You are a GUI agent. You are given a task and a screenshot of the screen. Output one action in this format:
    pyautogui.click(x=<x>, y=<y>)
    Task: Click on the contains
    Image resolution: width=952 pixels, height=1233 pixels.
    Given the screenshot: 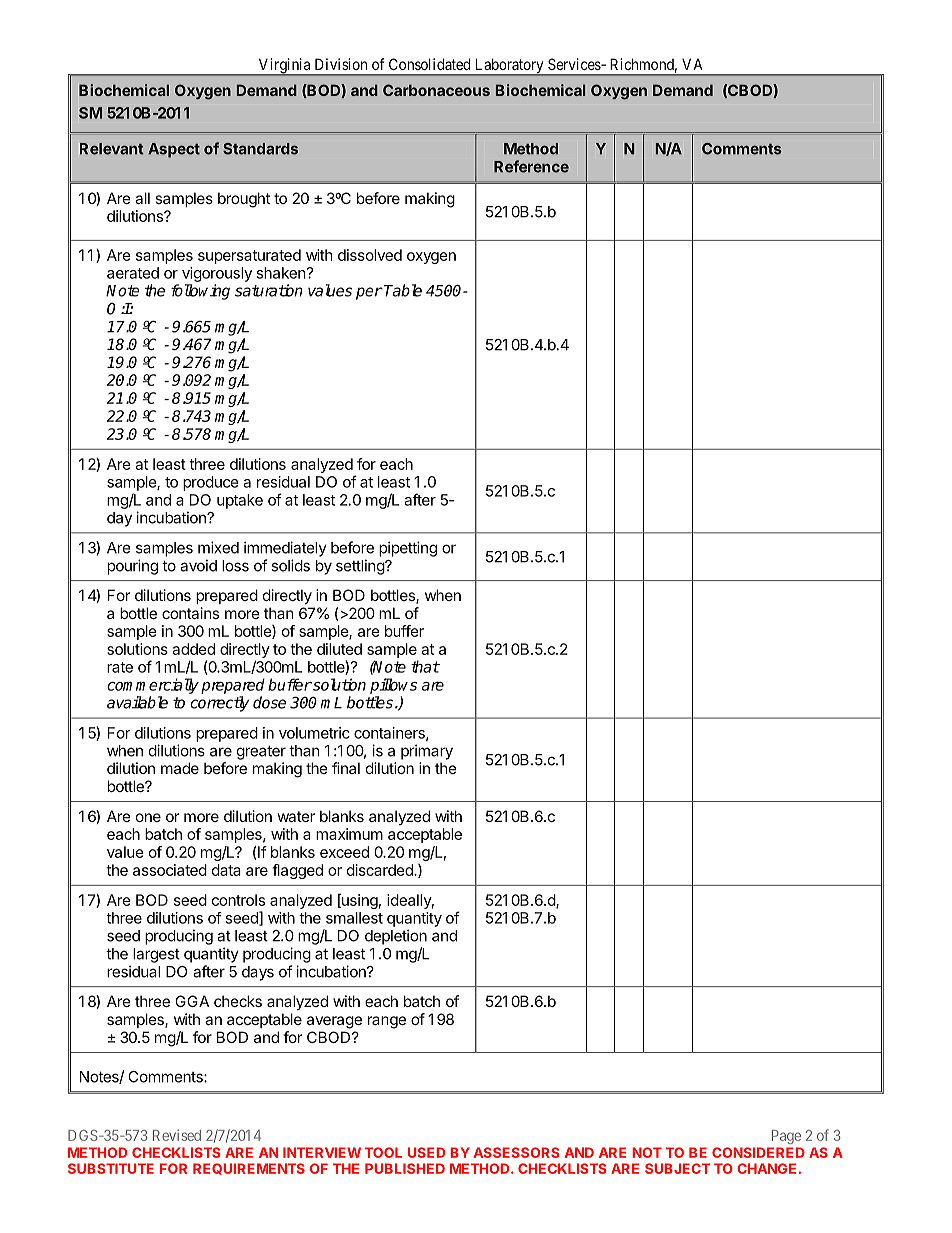 What is the action you would take?
    pyautogui.click(x=190, y=613)
